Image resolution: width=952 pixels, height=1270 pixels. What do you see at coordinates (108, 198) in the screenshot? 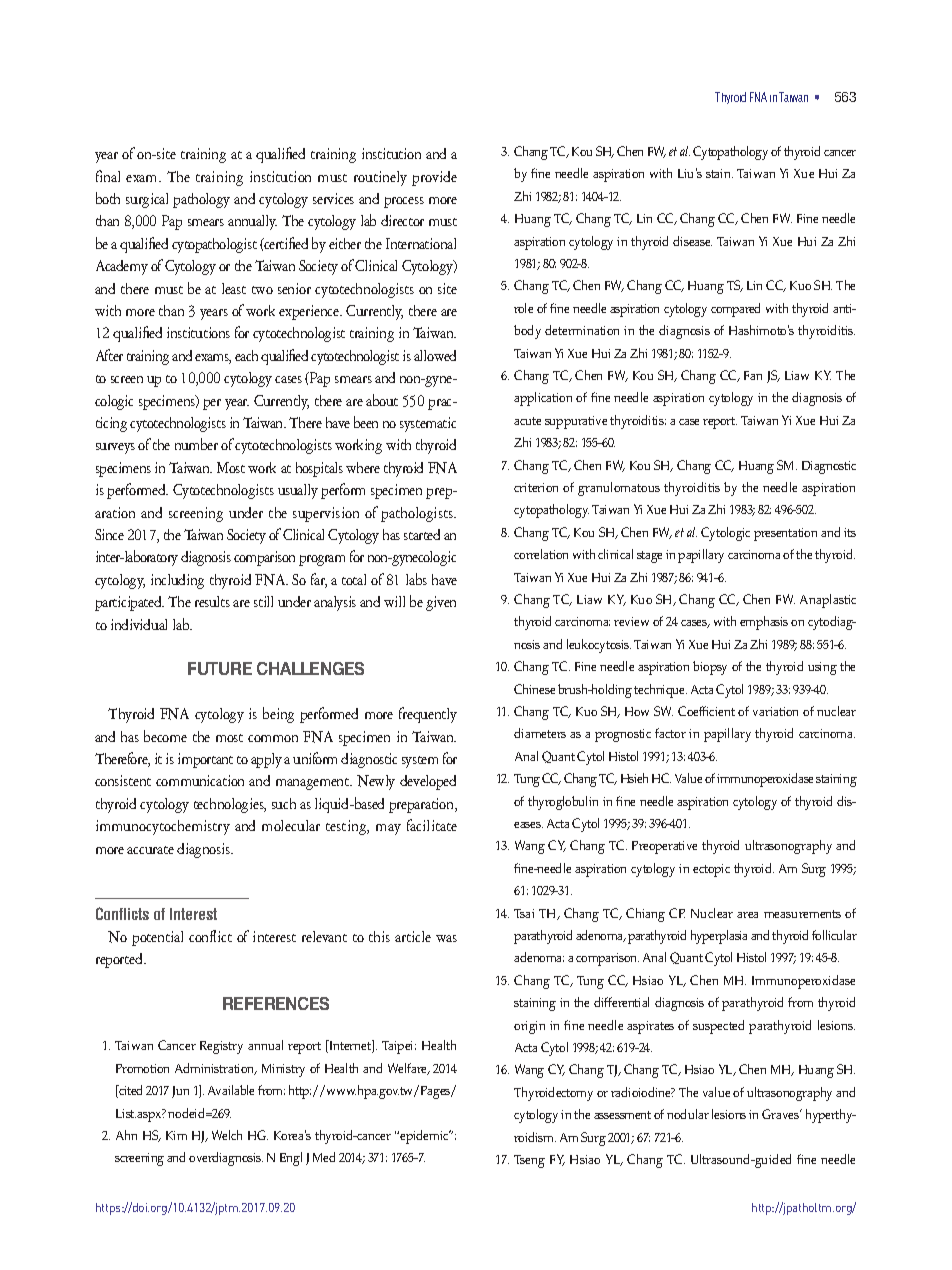
I see `both` at bounding box center [108, 198].
